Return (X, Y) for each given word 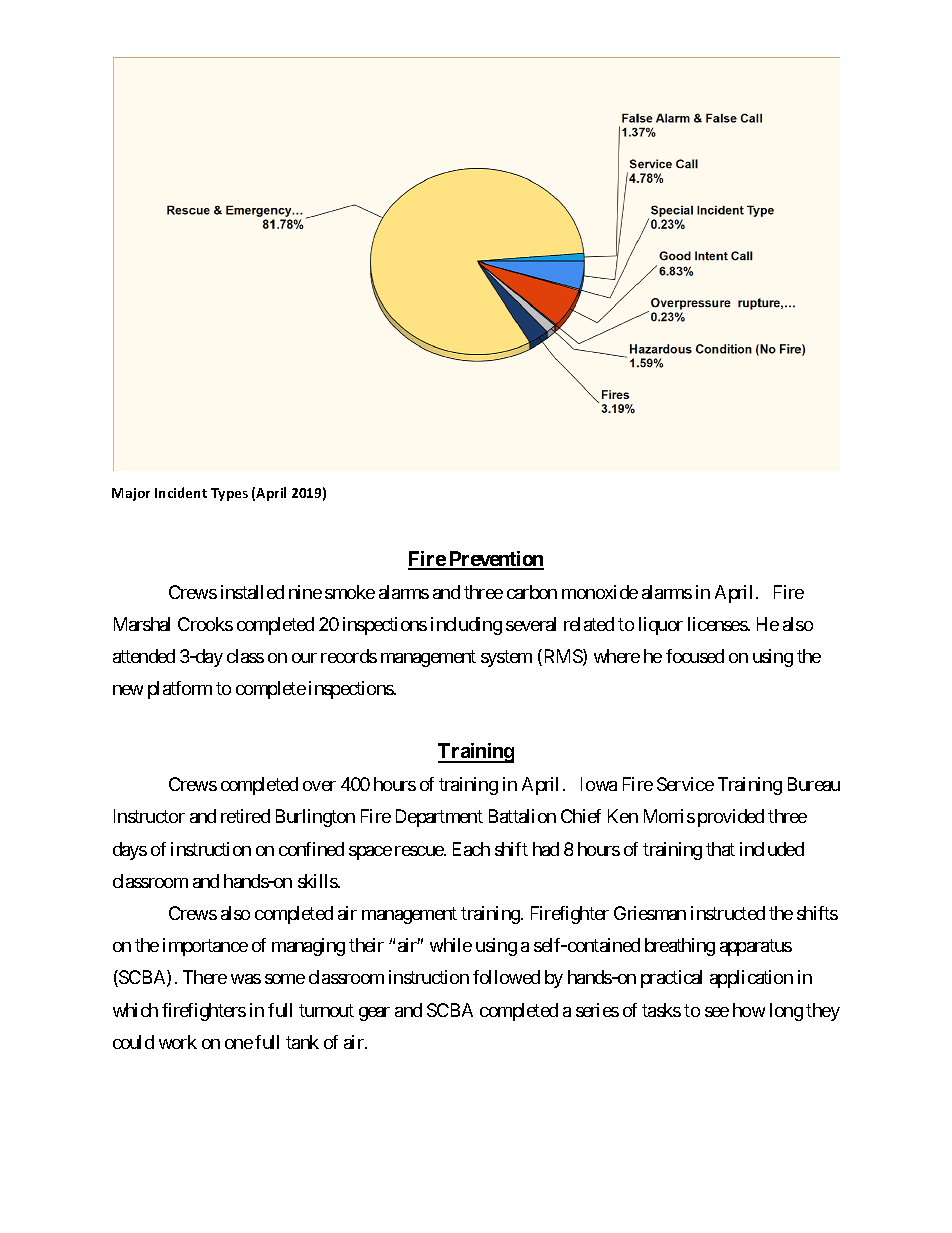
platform (180, 690)
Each (471, 849)
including (466, 626)
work (178, 1042)
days (130, 851)
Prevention (495, 560)
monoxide (600, 592)
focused (695, 656)
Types (229, 494)
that (720, 849)
